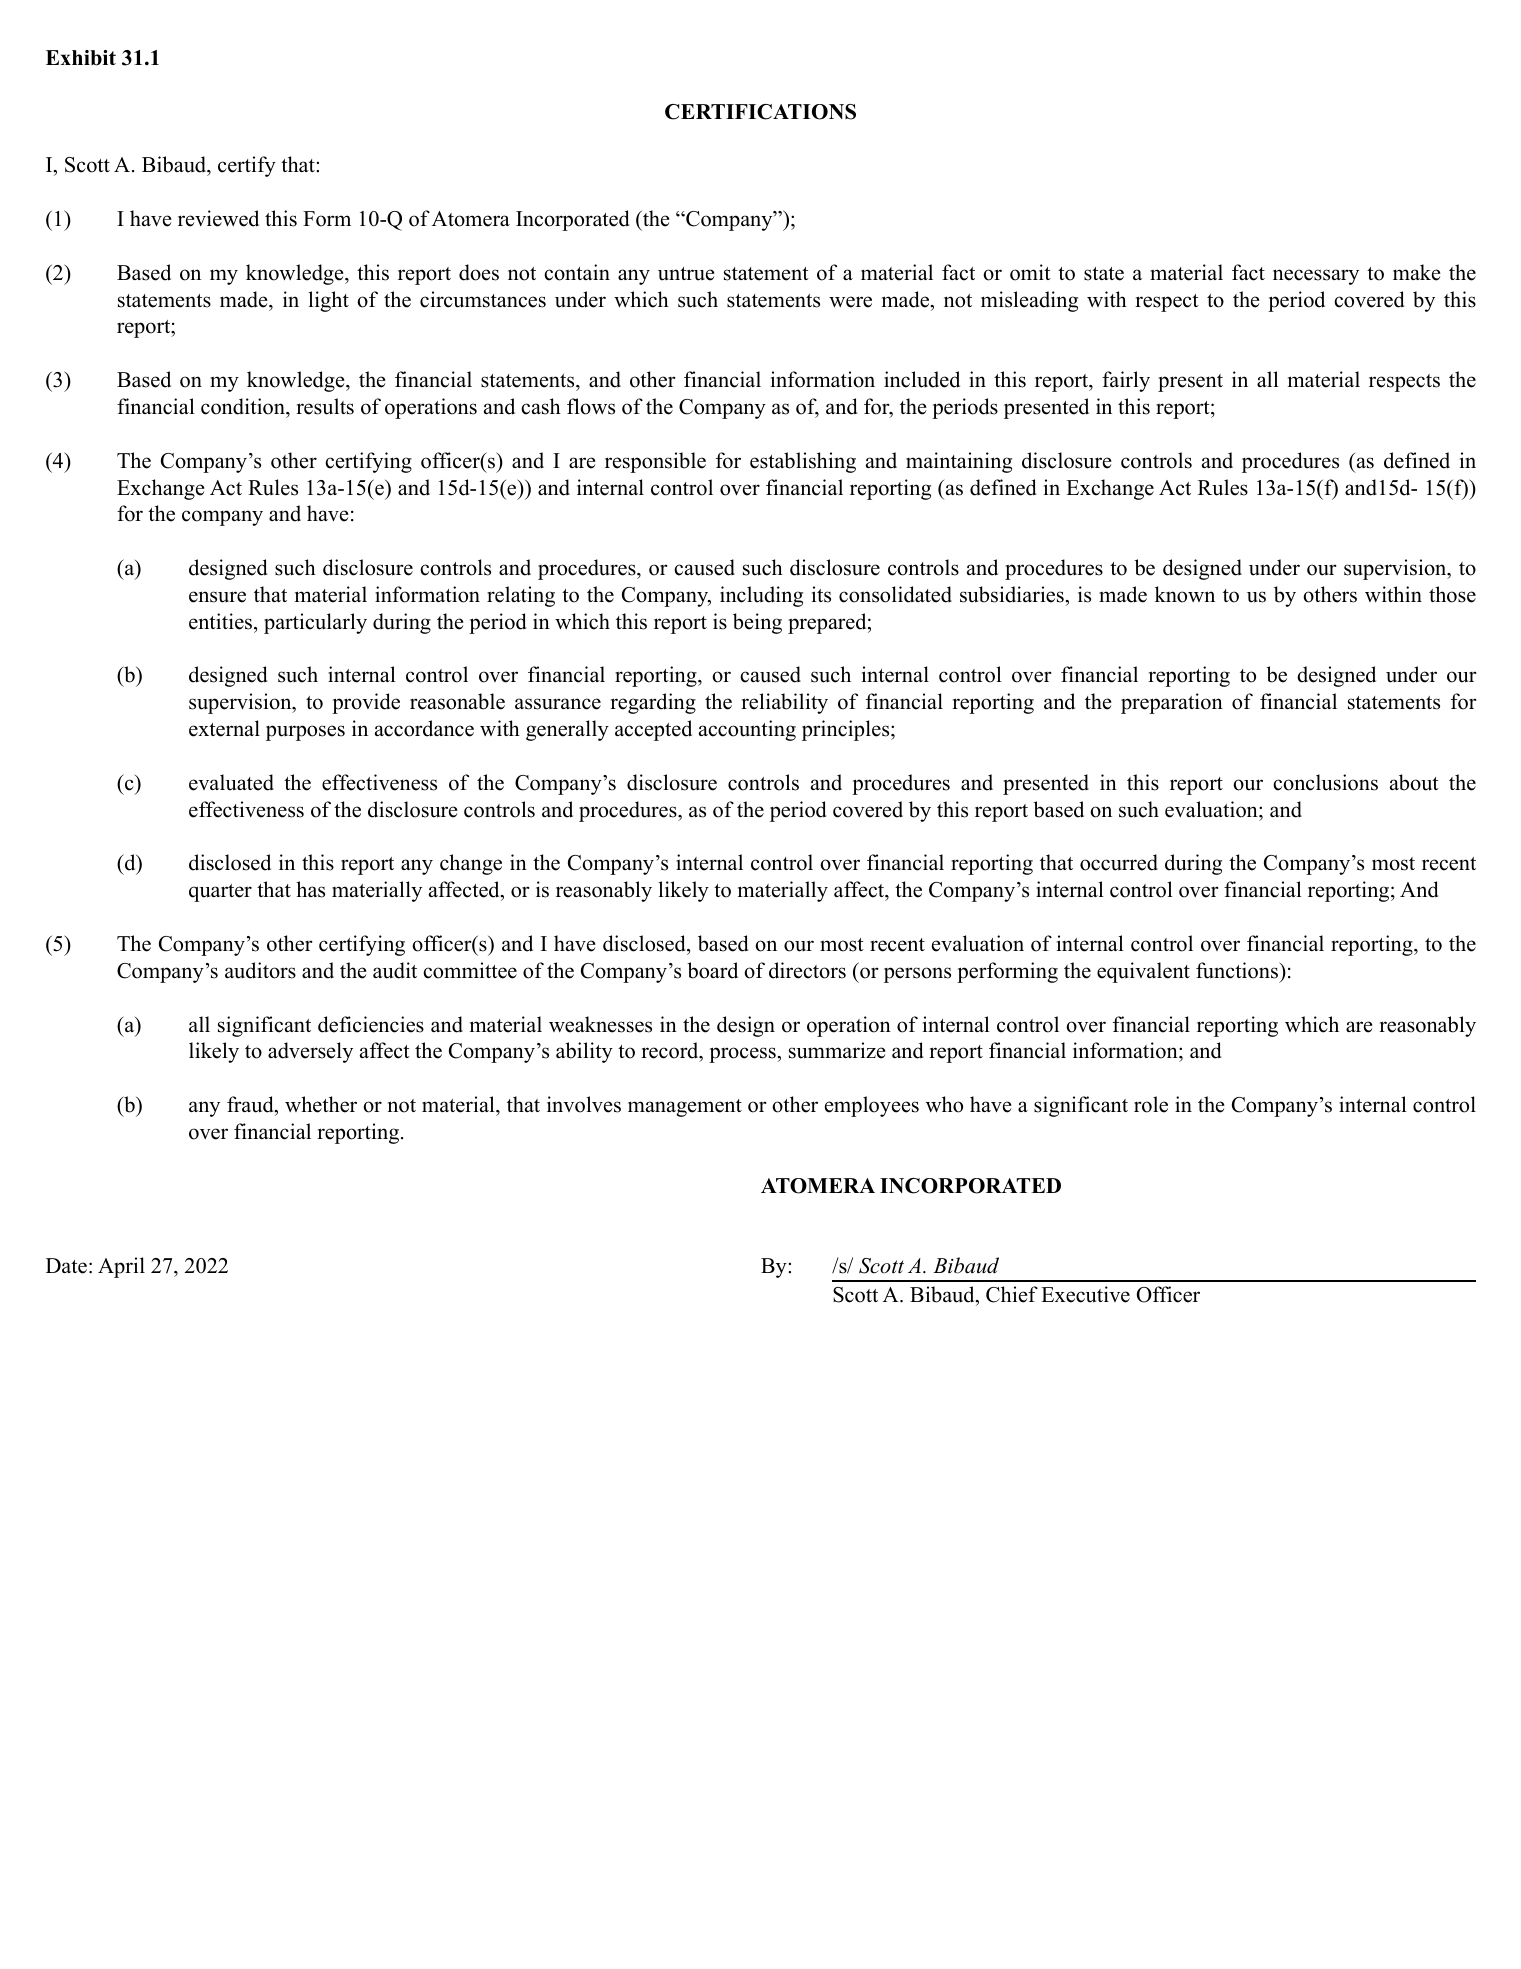 Image resolution: width=1521 pixels, height=1969 pixels. Describe the element at coordinates (757, 623) in the page. I see `being` at that location.
